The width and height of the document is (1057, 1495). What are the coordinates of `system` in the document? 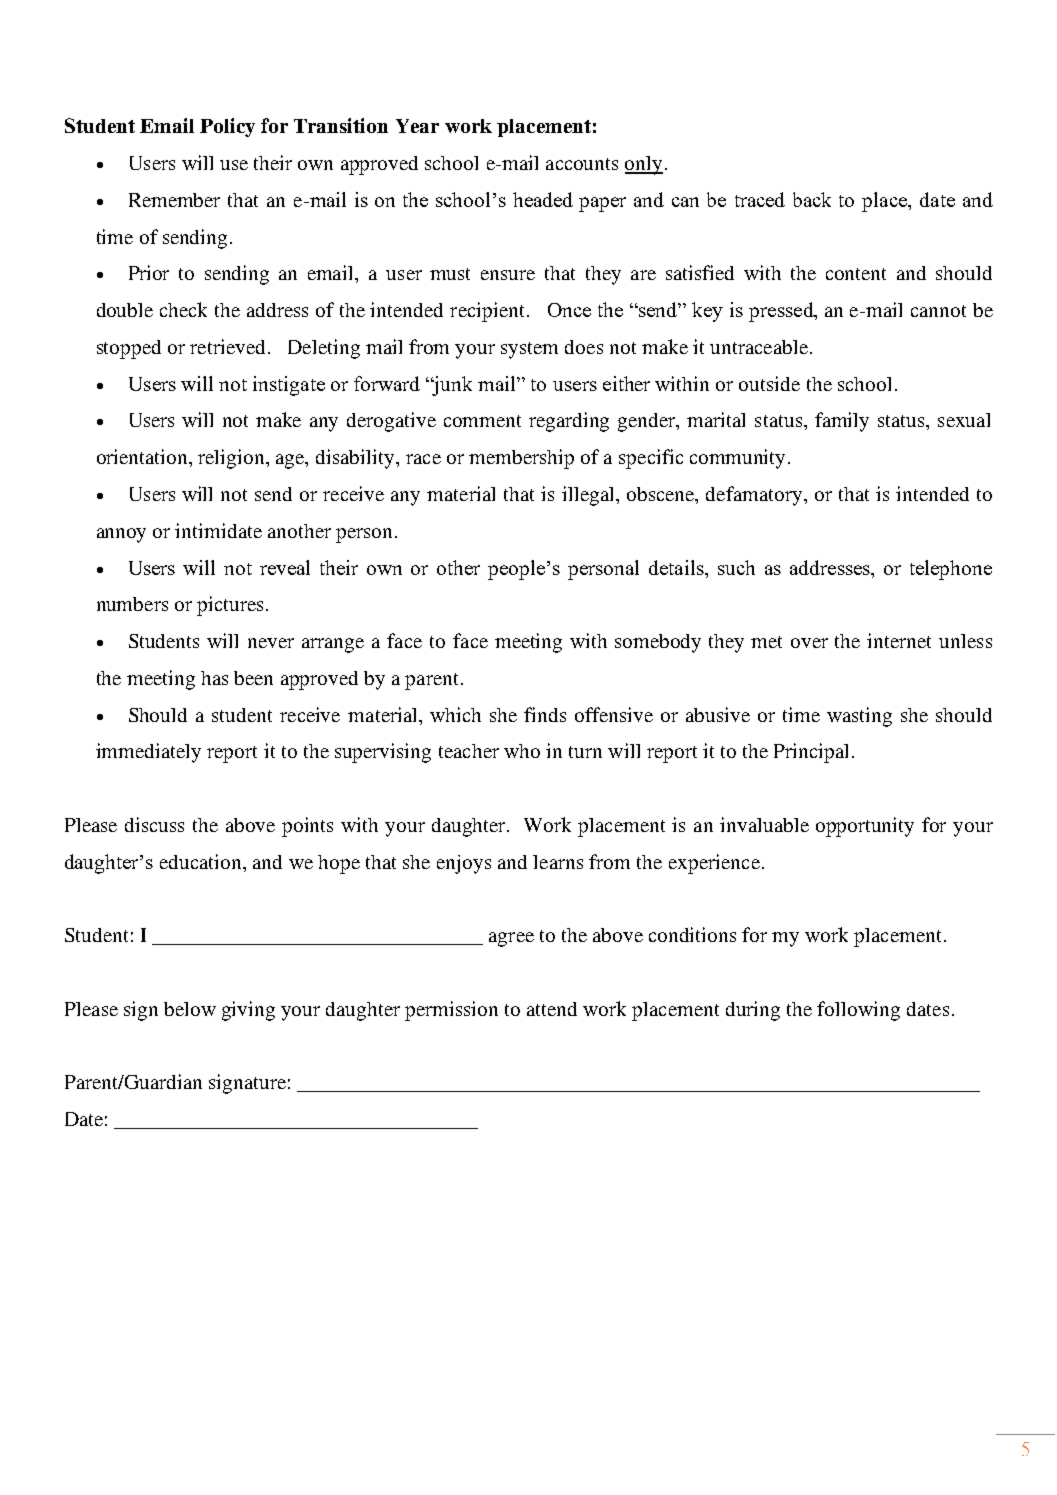 It's located at (529, 350).
